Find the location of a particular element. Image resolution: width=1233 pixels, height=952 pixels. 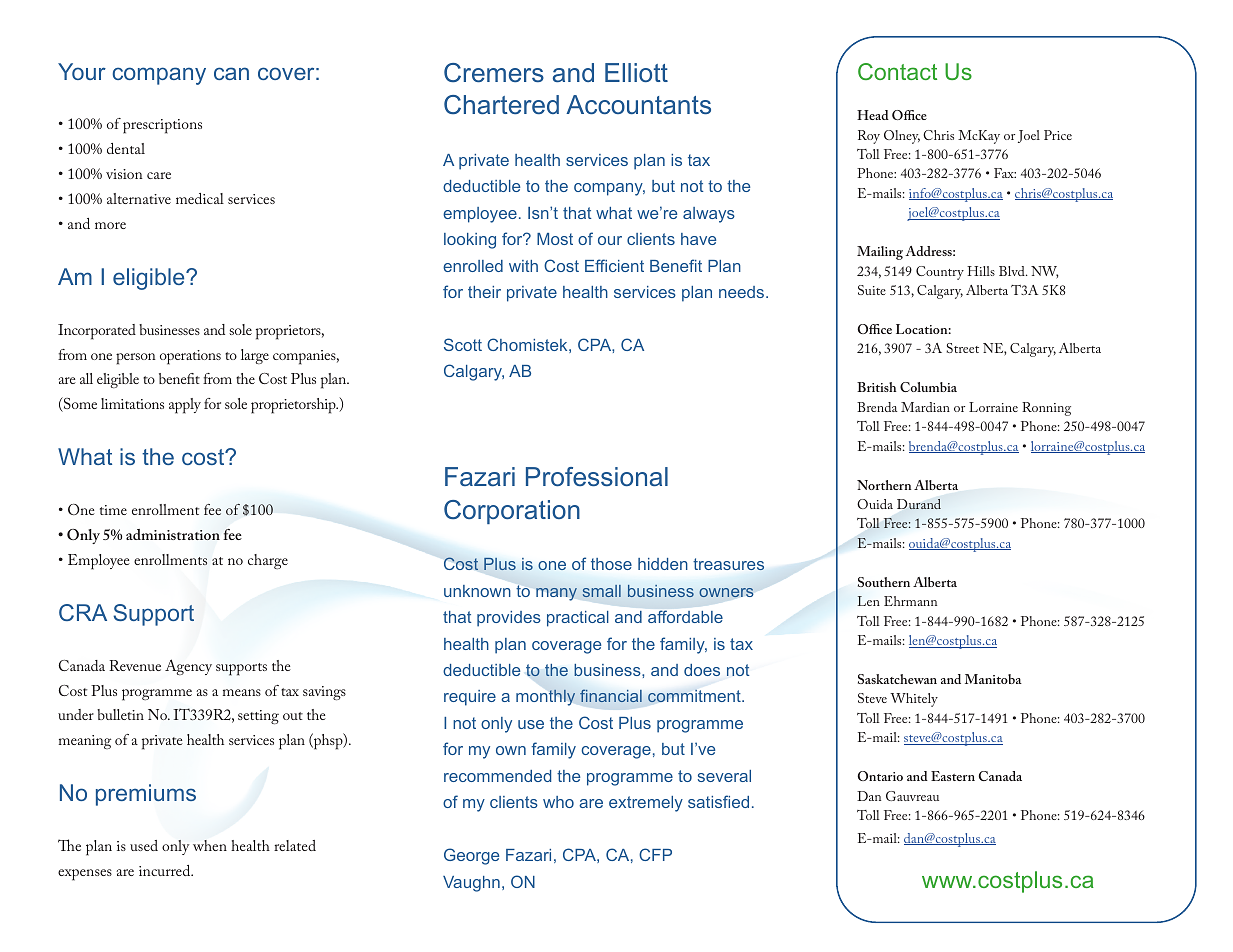

when is located at coordinates (210, 845).
